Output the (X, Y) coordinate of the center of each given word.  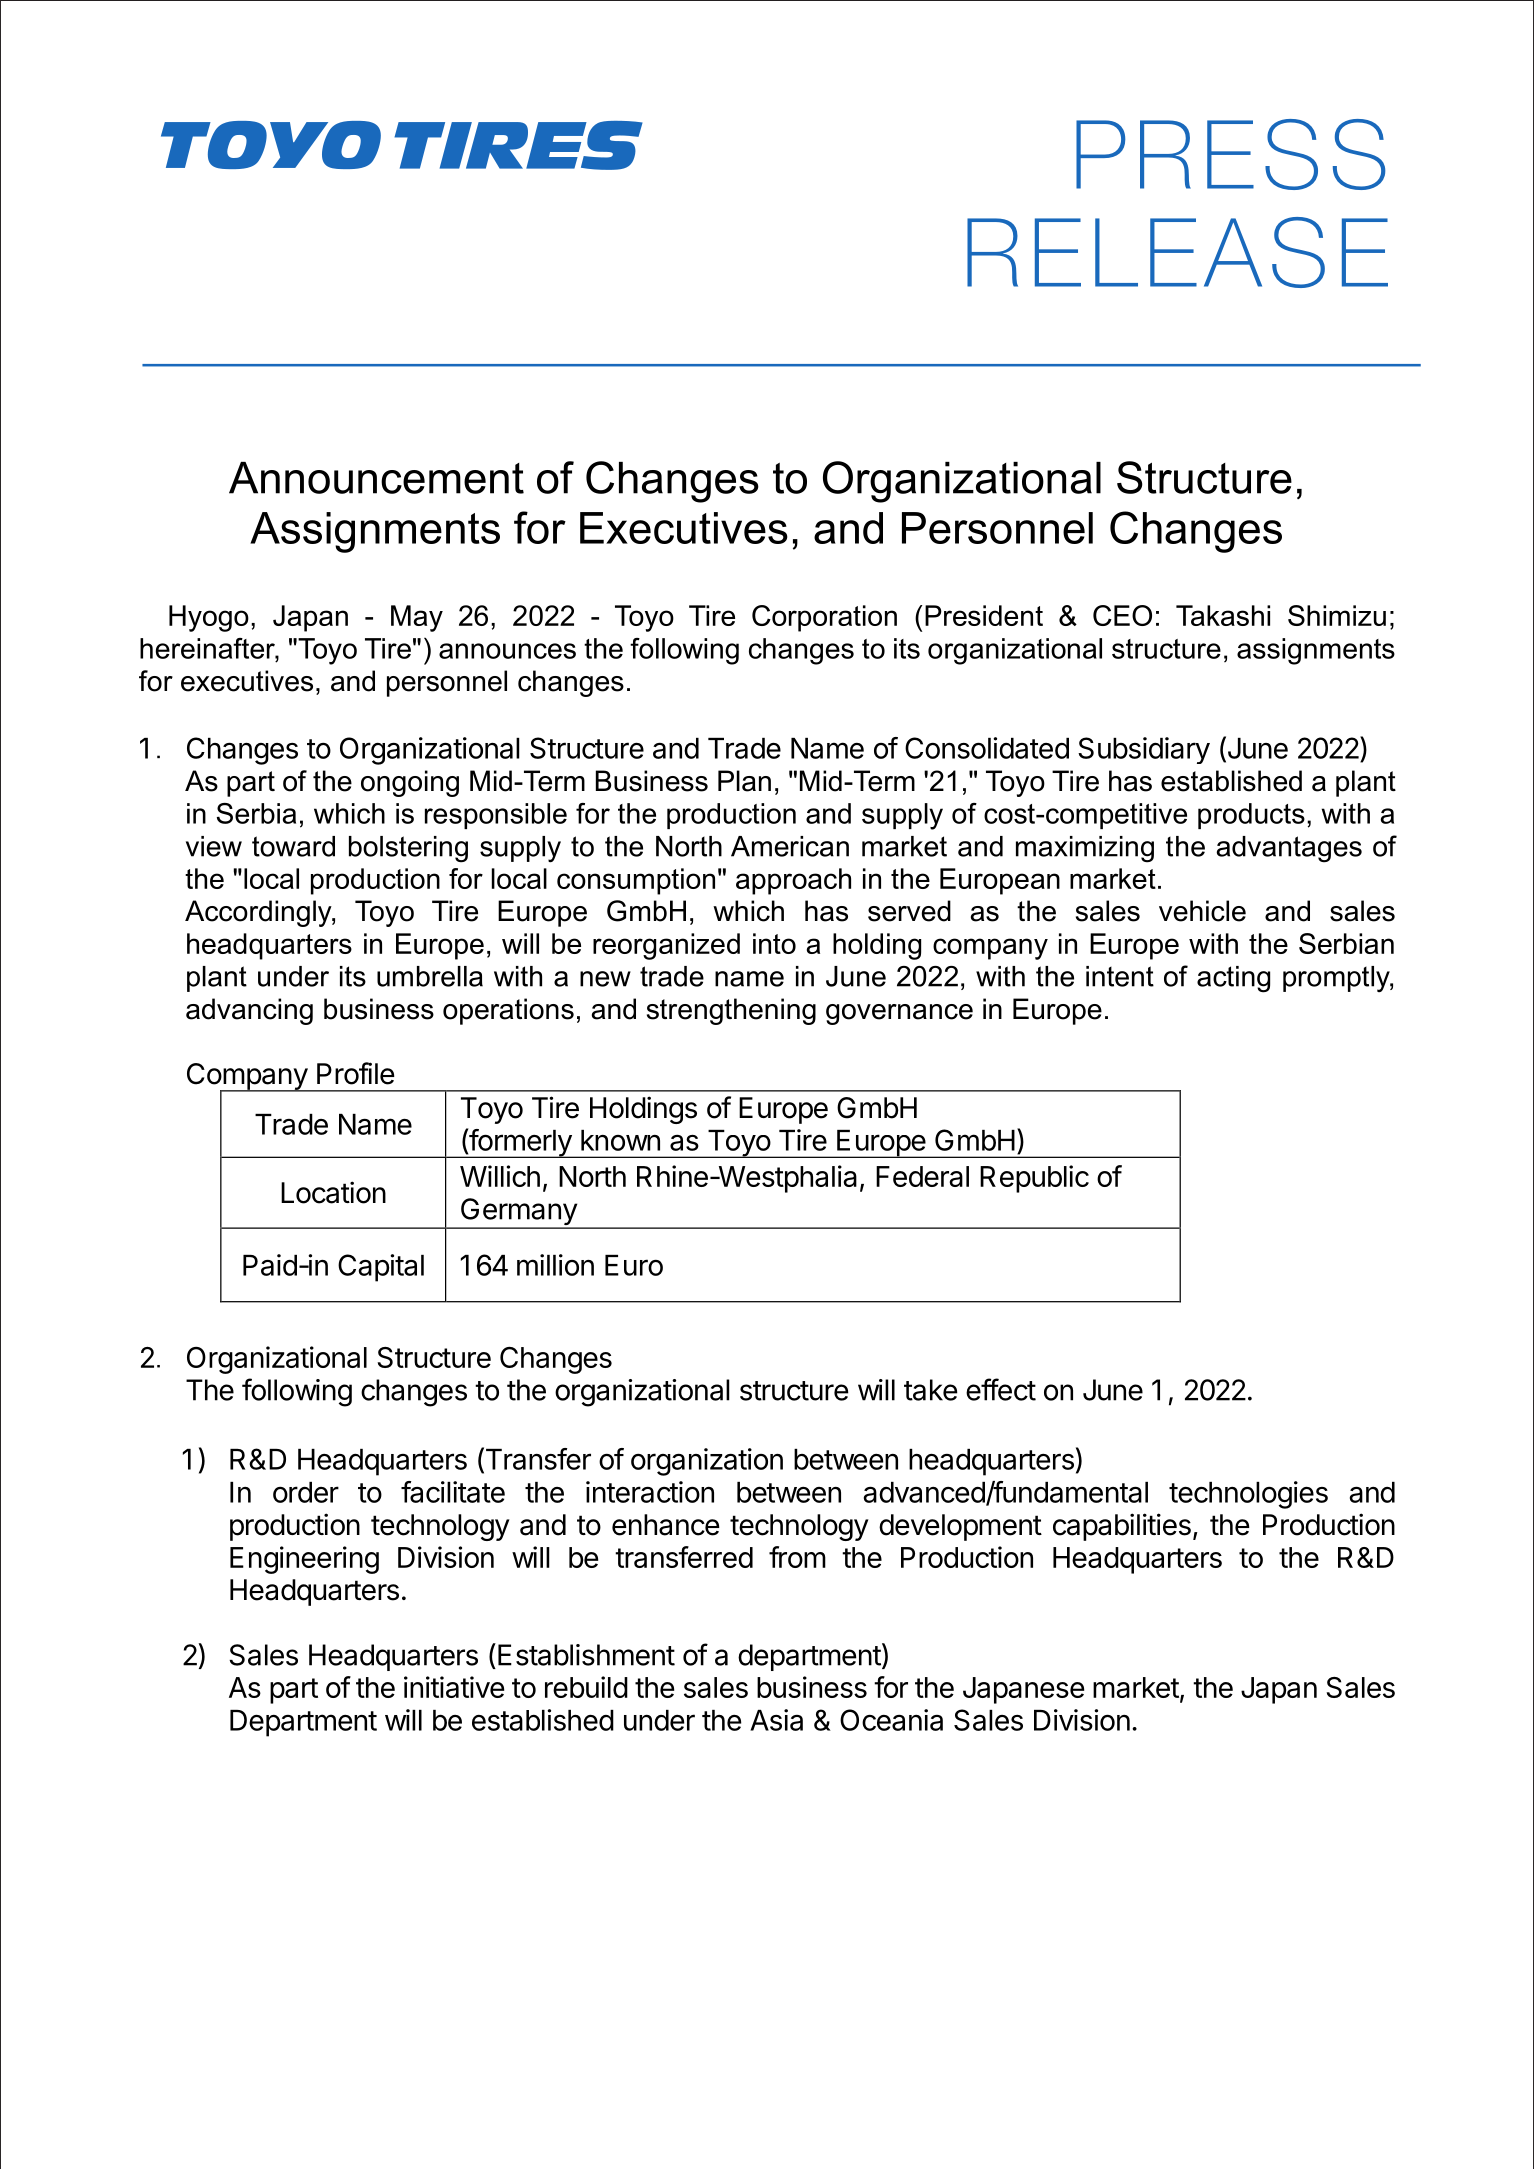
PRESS (1230, 154)
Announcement (376, 478)
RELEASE (1177, 252)
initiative (454, 1687)
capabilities (1122, 1527)
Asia (776, 1720)
